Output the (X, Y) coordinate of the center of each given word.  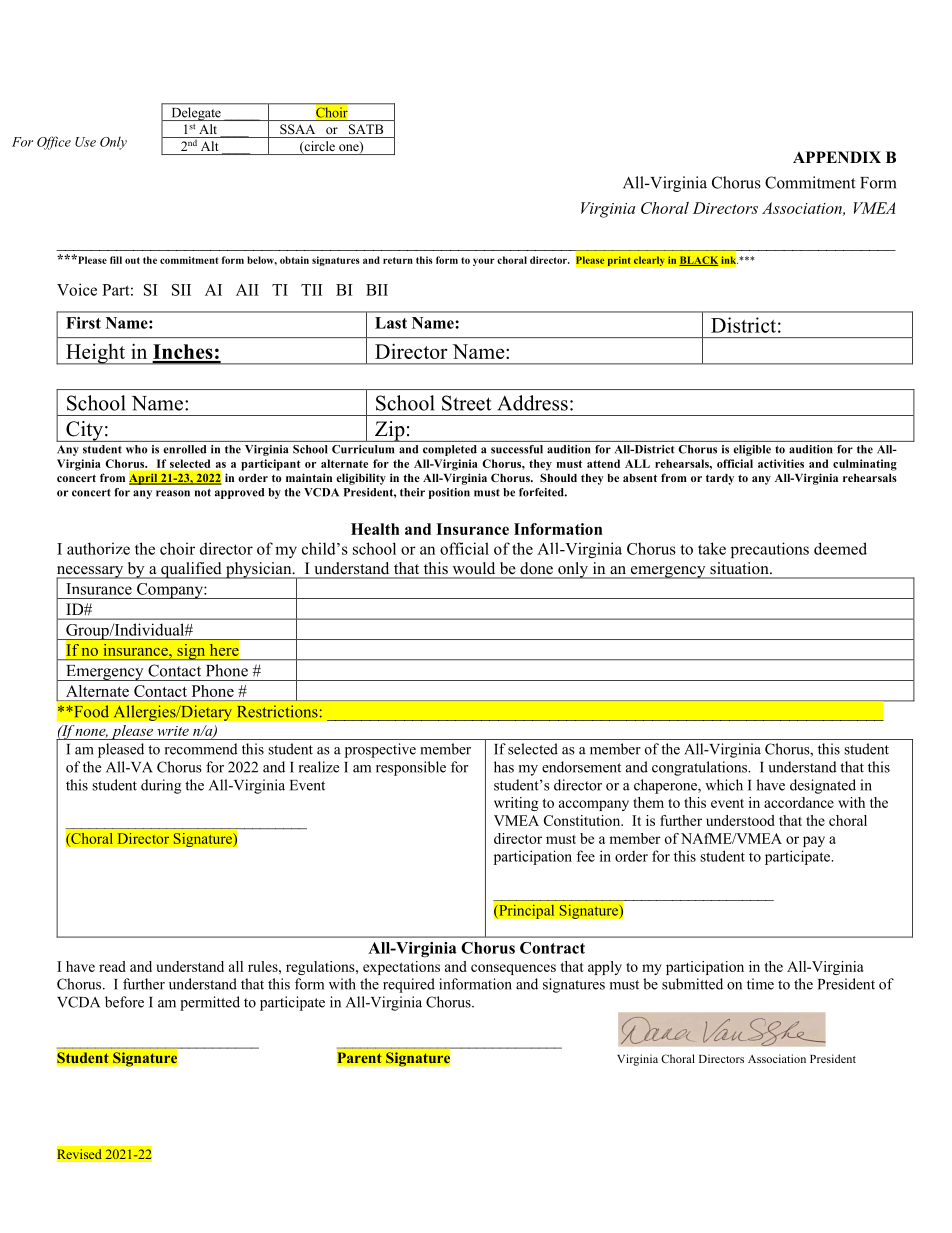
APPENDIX (837, 157)
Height (95, 354)
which (724, 785)
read (112, 966)
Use (85, 142)
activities (781, 463)
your (484, 262)
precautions (770, 550)
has (504, 767)
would (474, 568)
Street (467, 403)
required (409, 985)
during (161, 786)
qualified (191, 570)
